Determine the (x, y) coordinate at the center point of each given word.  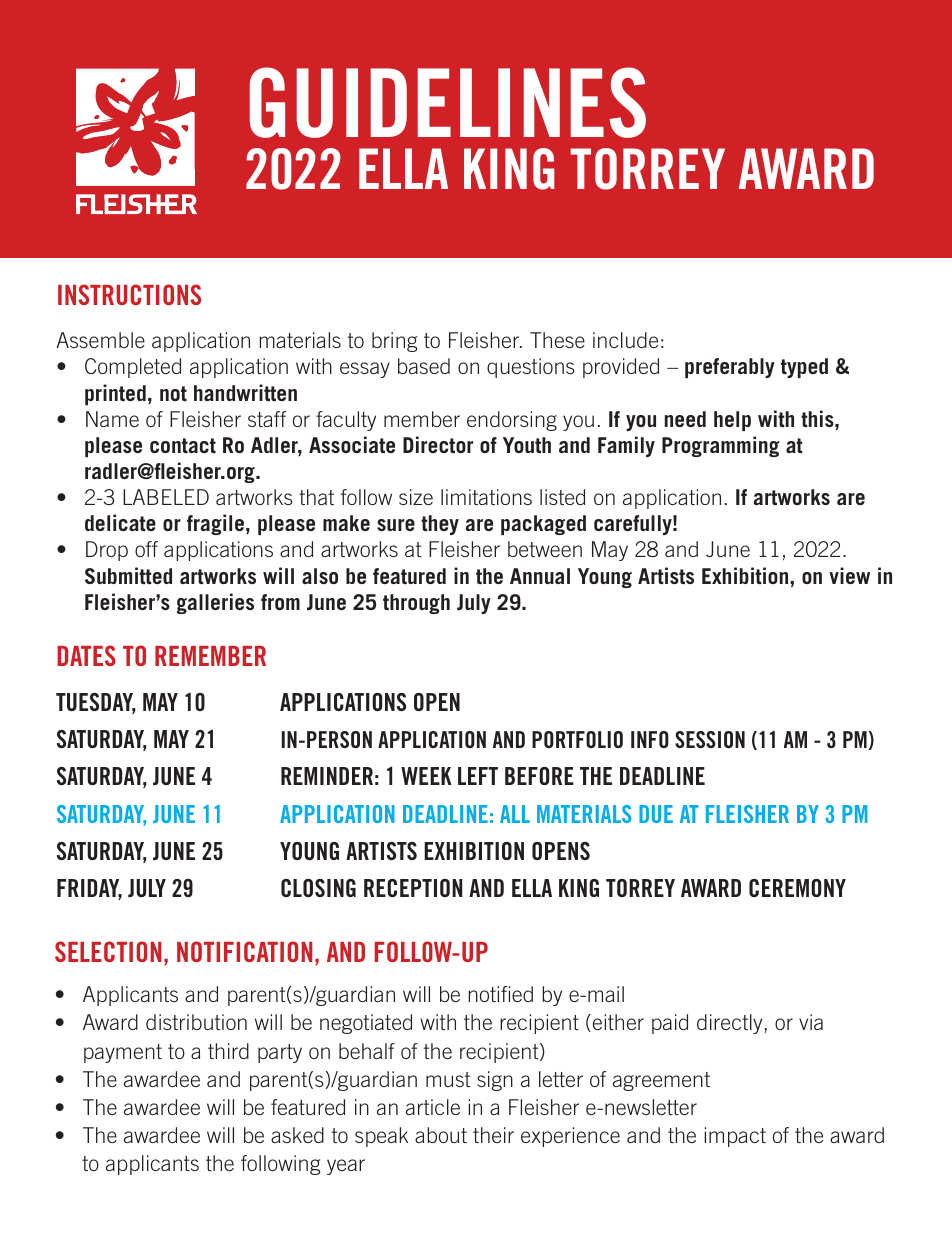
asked (297, 1135)
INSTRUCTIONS (129, 294)
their (493, 1135)
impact (735, 1137)
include (625, 340)
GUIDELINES (448, 102)
